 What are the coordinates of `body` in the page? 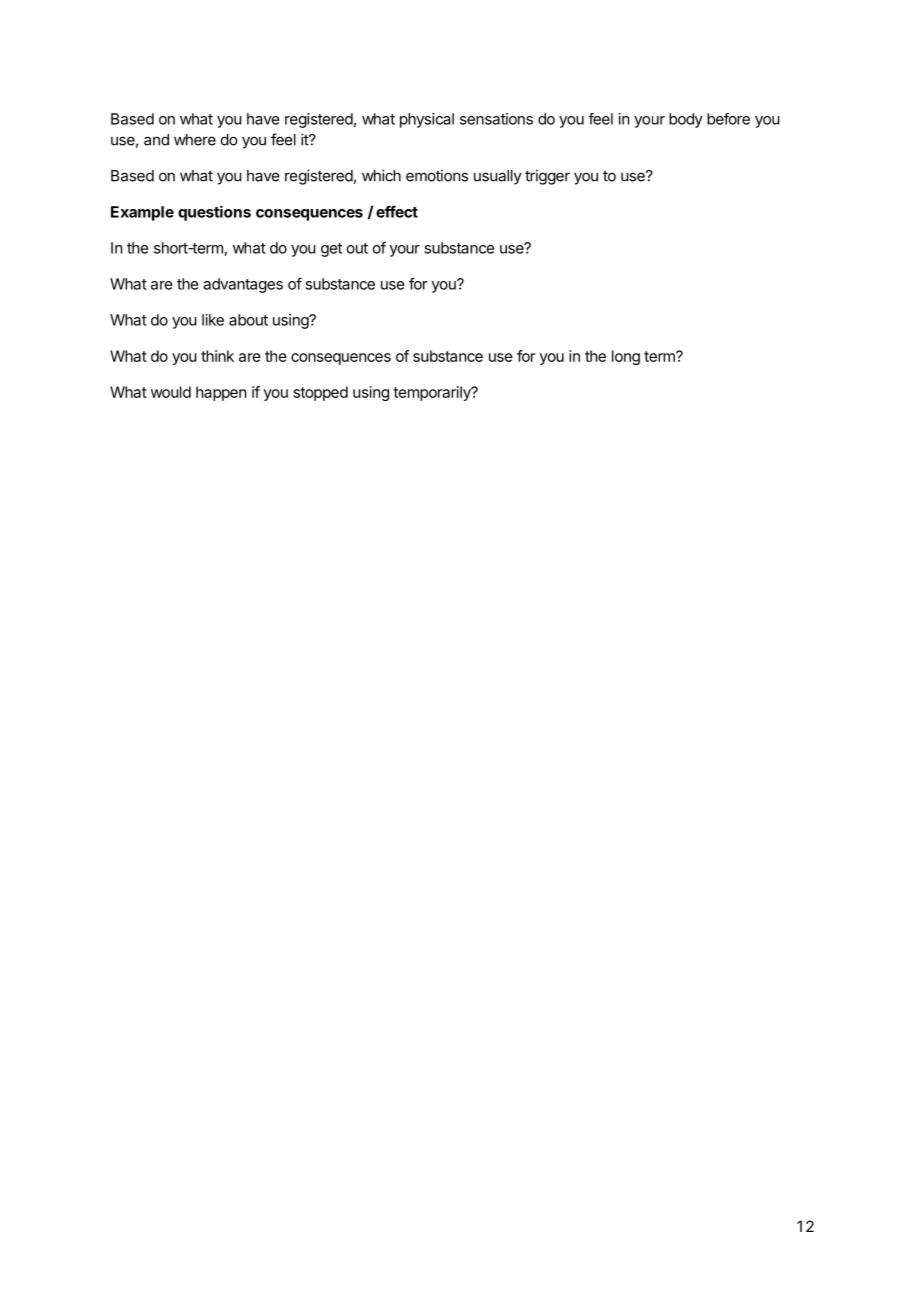 It's located at (686, 120).
